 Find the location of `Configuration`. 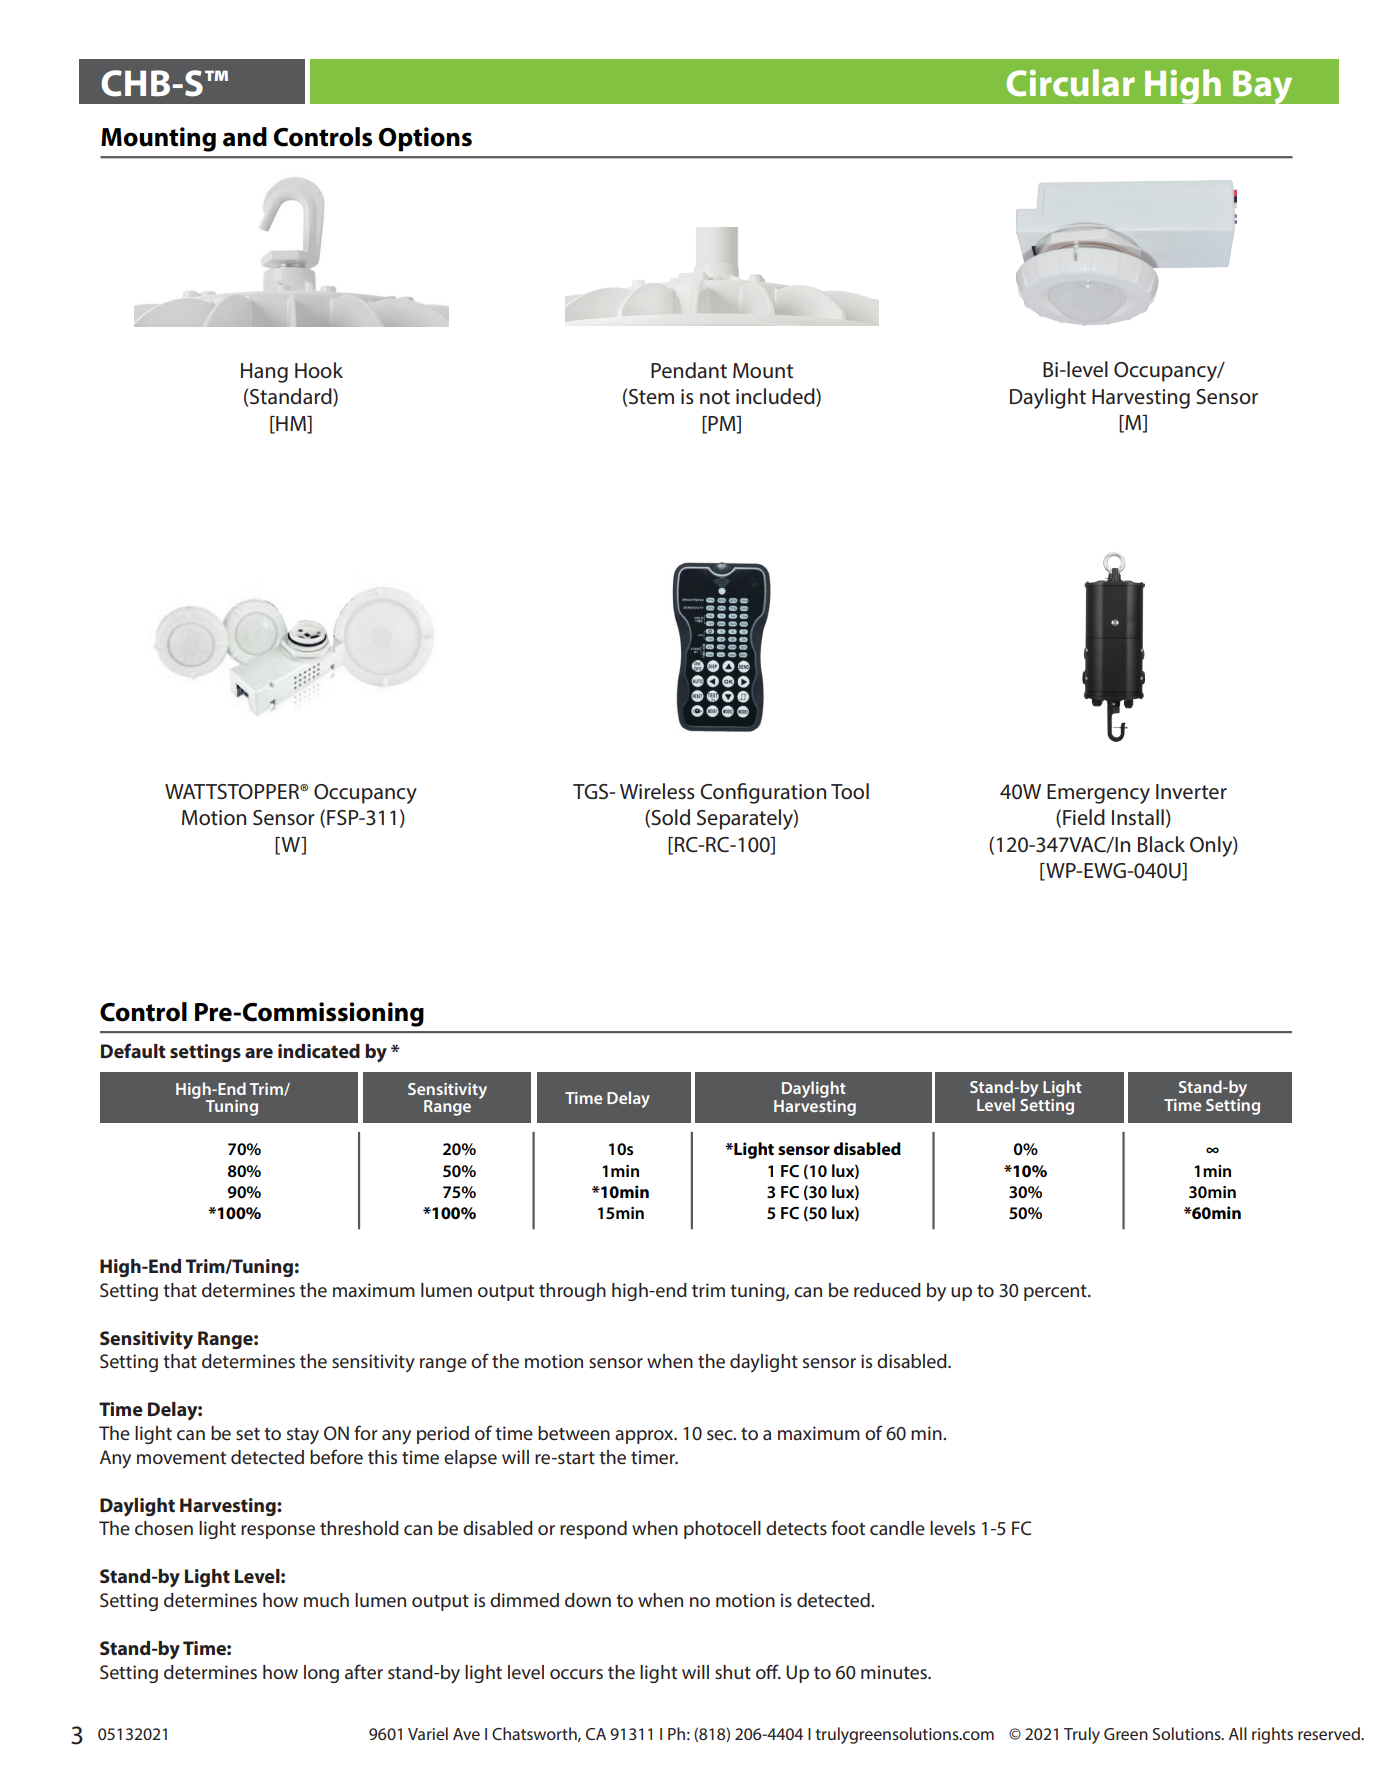

Configuration is located at coordinates (763, 793).
